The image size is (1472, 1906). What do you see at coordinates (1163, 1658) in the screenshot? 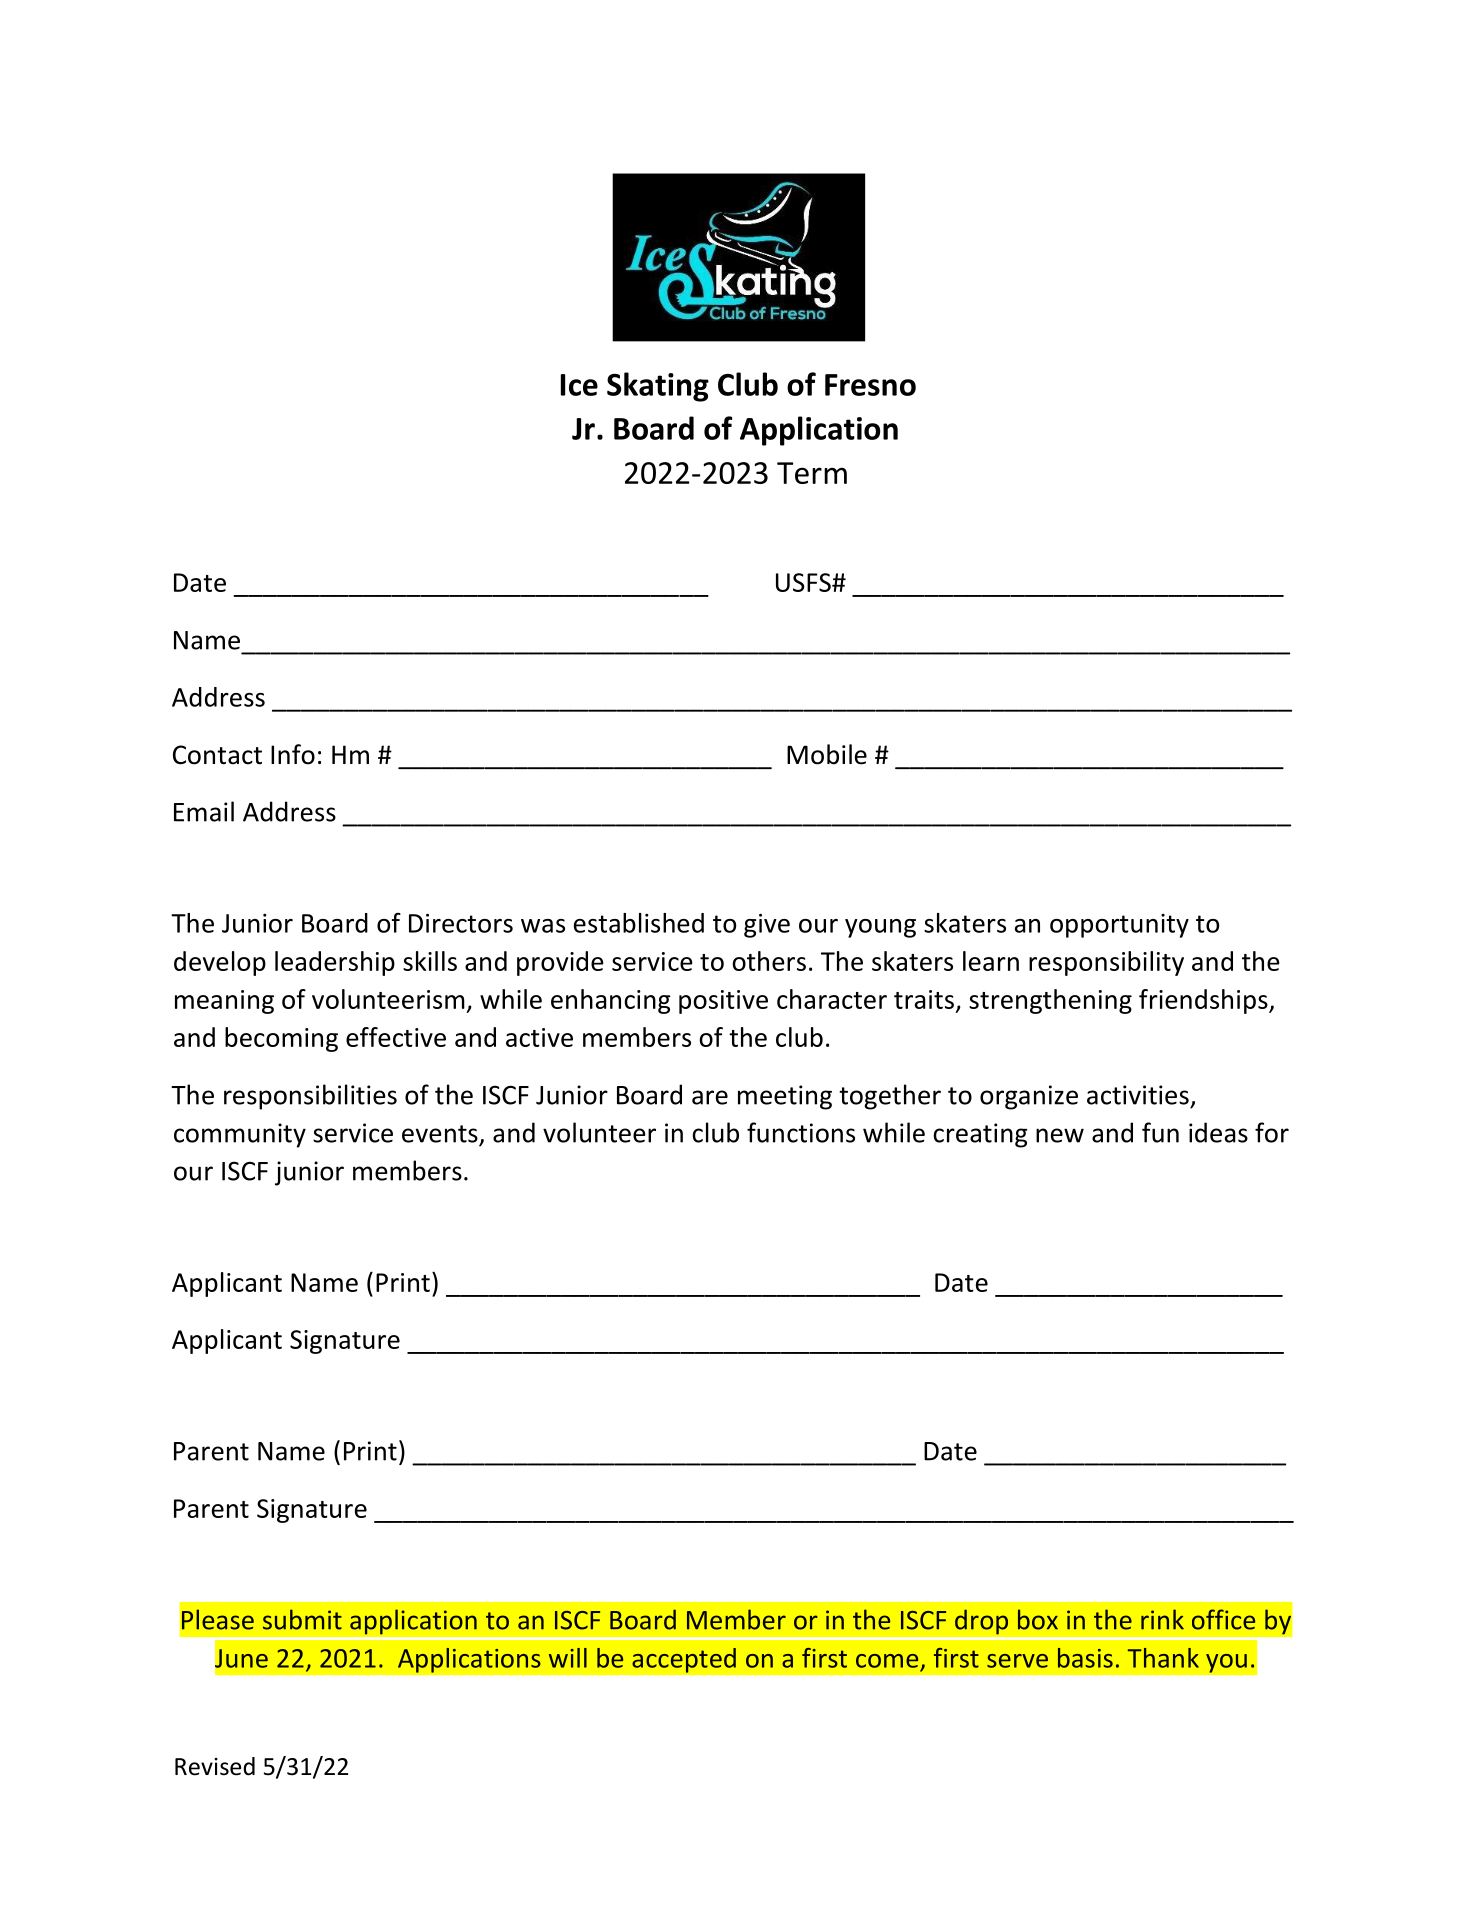
I see `Thank` at bounding box center [1163, 1658].
